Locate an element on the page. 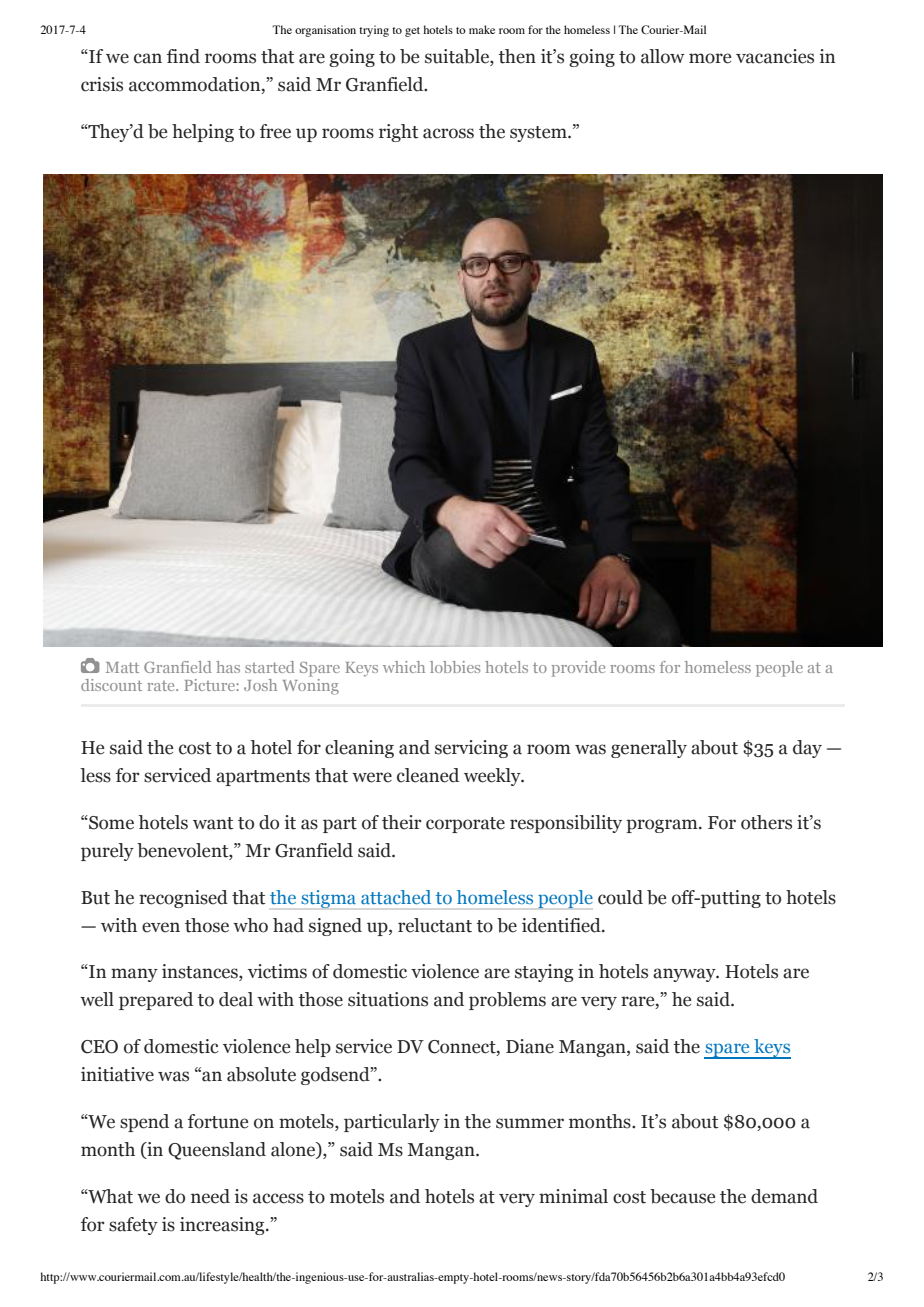 The width and height of the image is (924, 1307). need is located at coordinates (210, 1196).
